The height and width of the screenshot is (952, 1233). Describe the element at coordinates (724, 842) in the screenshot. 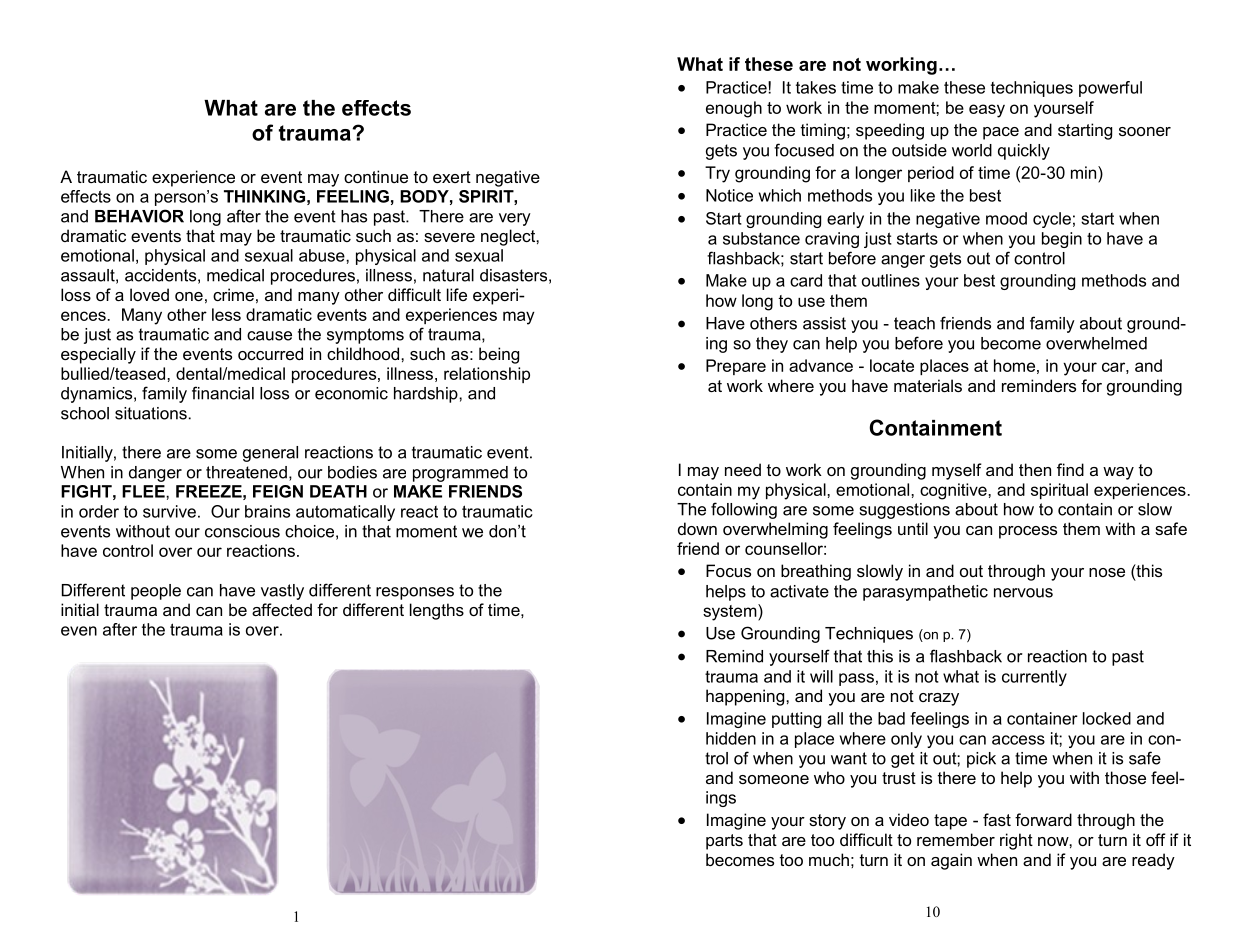

I see `parts` at that location.
